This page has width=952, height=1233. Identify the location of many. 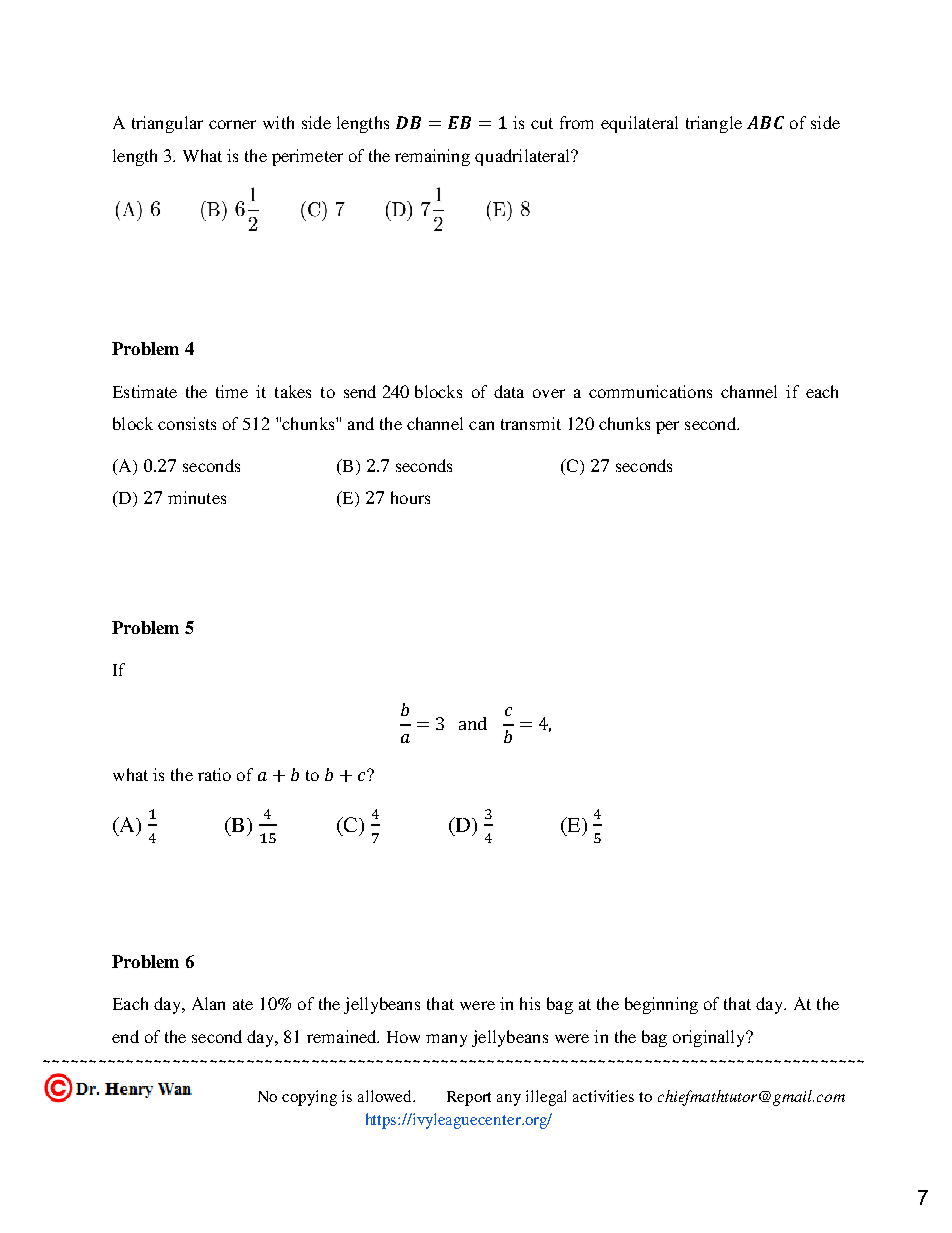
(446, 1040).
